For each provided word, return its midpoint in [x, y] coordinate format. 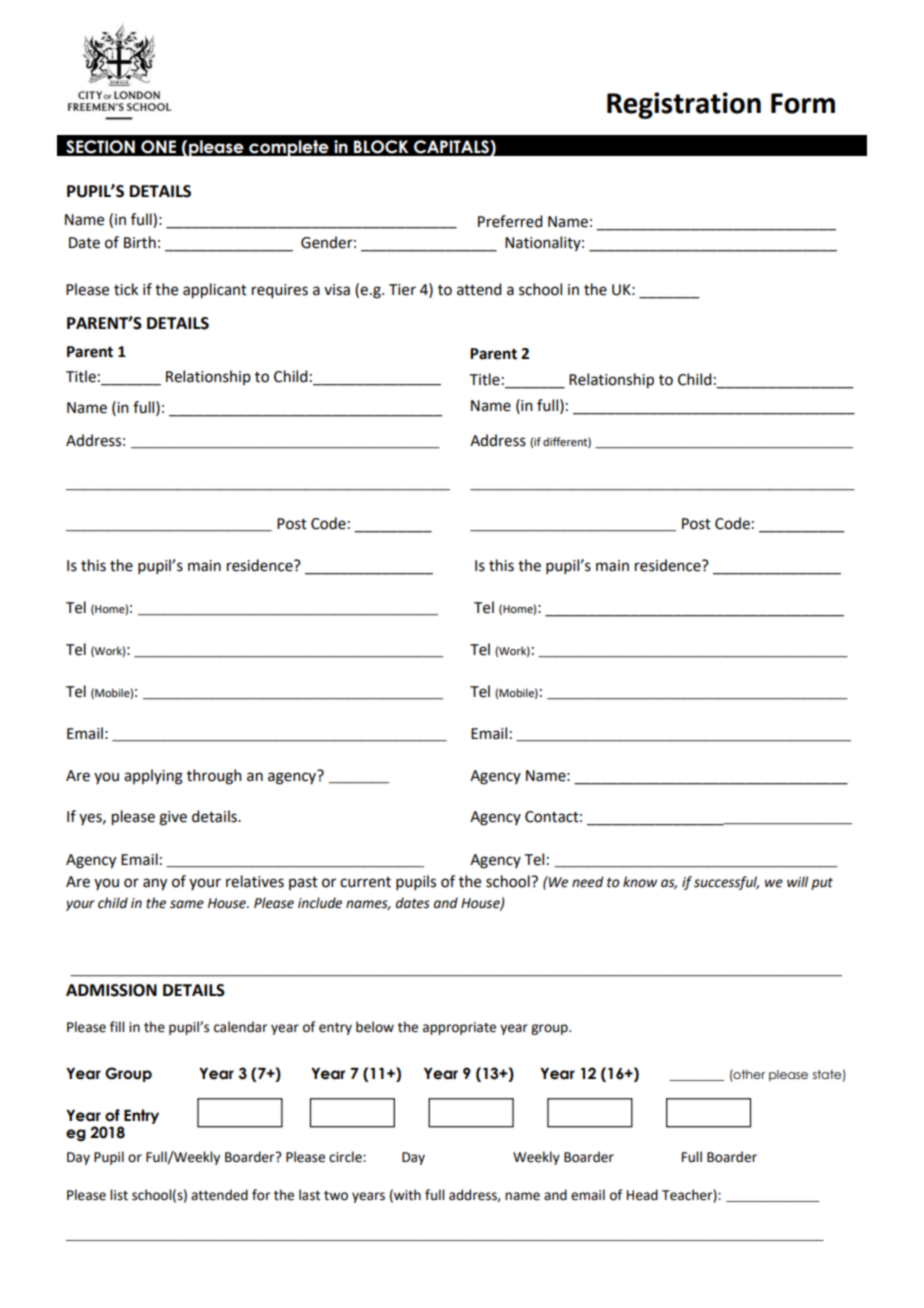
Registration [684, 105]
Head [642, 1195]
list [119, 1195]
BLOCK [381, 147]
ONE [158, 147]
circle [346, 1157]
